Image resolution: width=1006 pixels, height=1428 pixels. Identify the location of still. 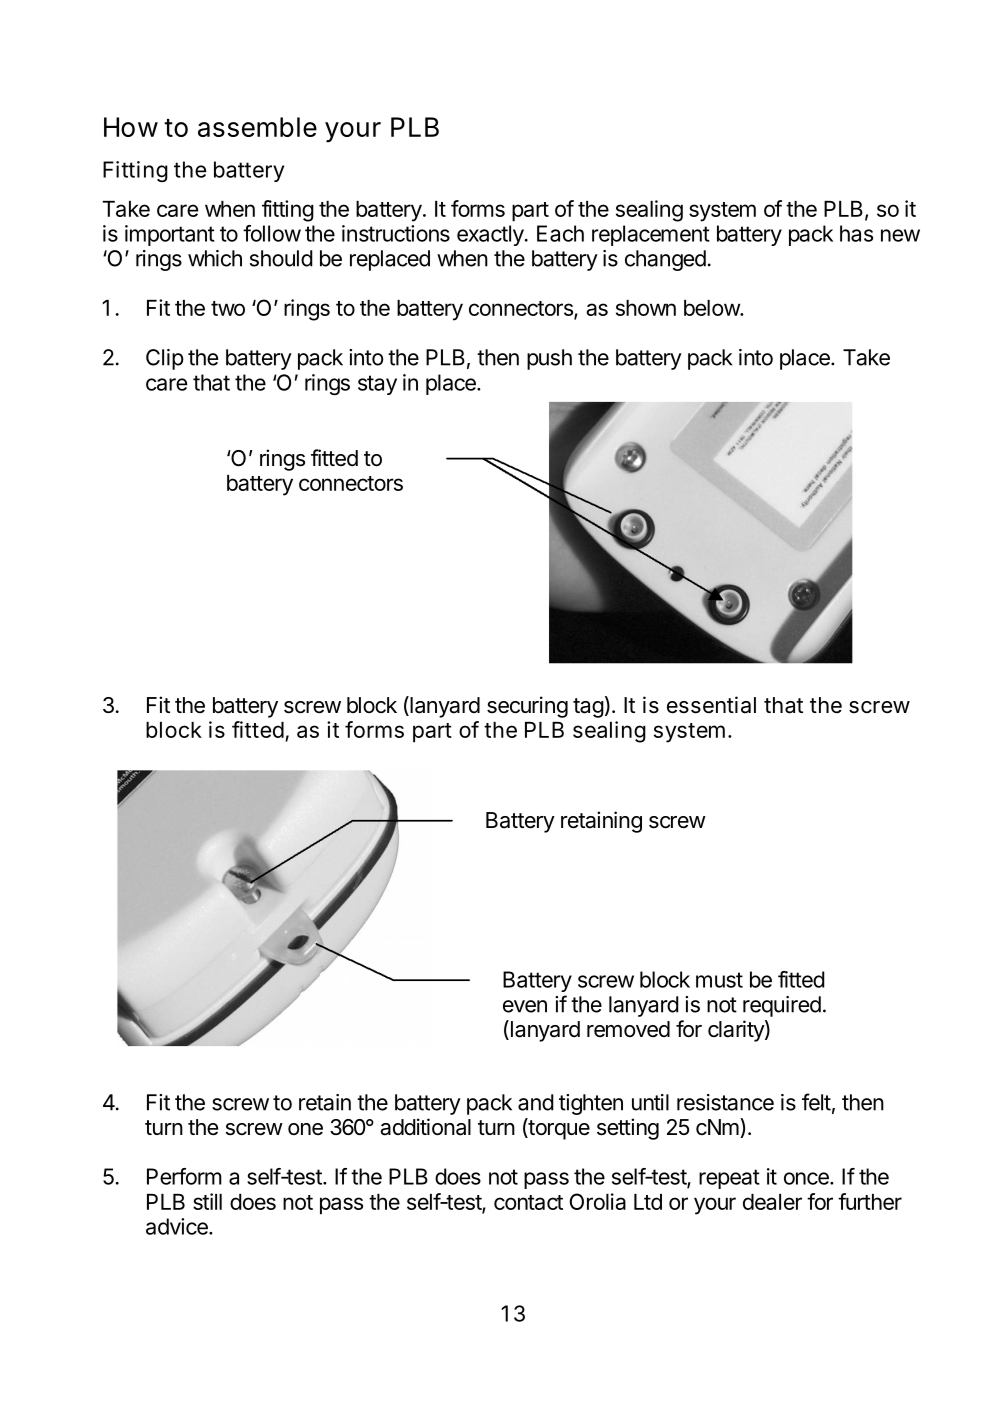
(207, 1201).
